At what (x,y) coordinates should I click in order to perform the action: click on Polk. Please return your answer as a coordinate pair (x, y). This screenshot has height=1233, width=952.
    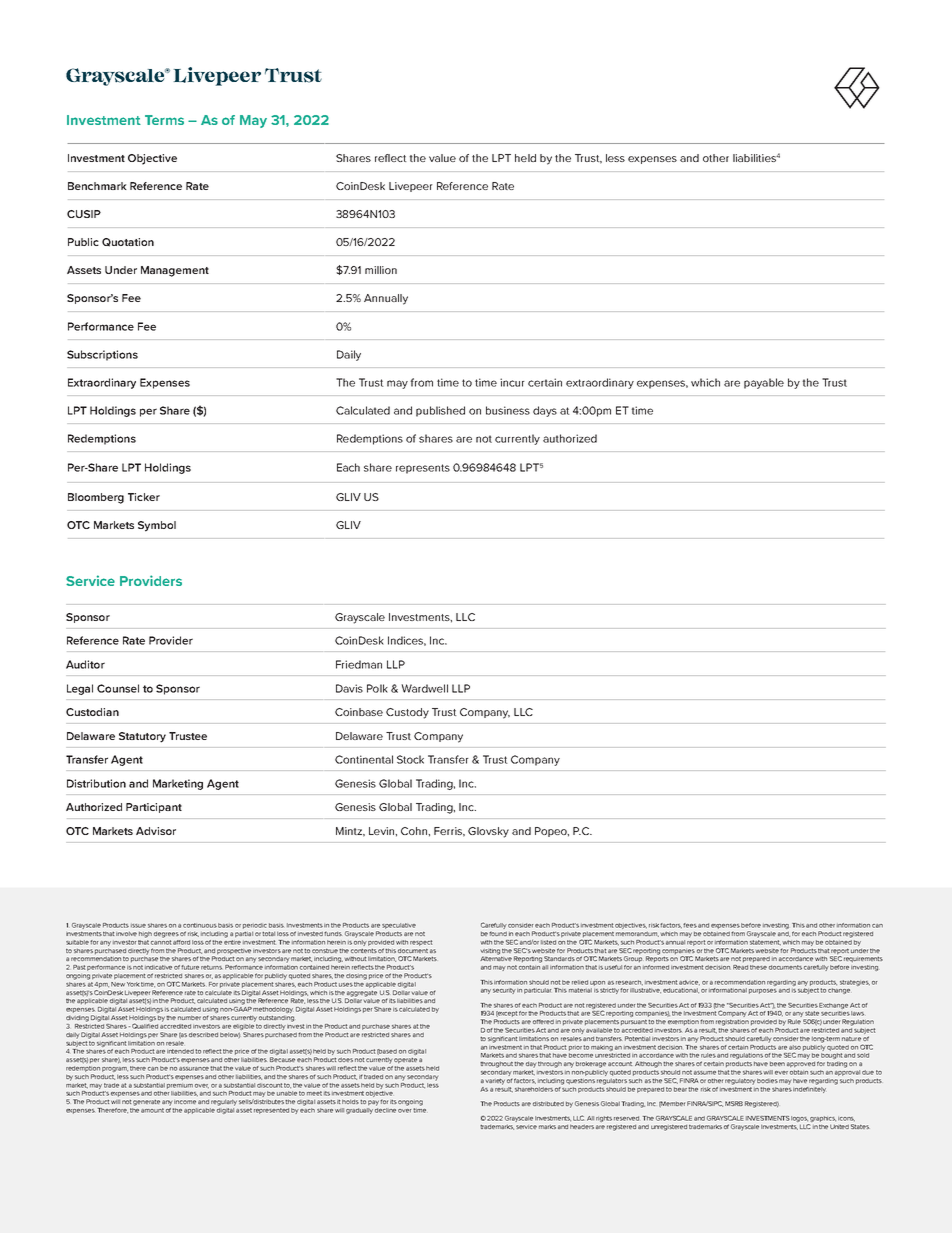
    Looking at the image, I should click on (377, 688).
